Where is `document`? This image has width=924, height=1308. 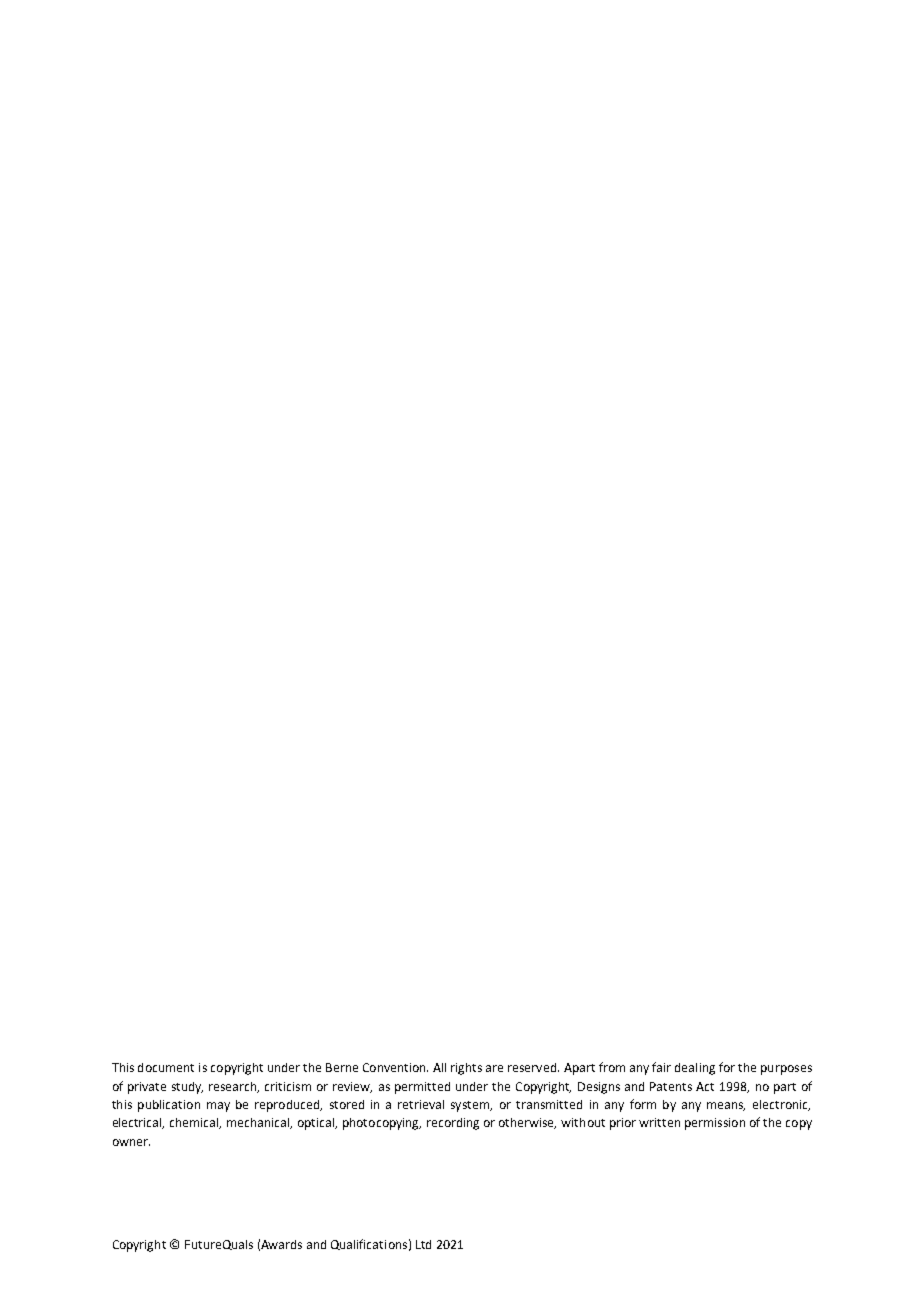
document is located at coordinates (166, 1067).
